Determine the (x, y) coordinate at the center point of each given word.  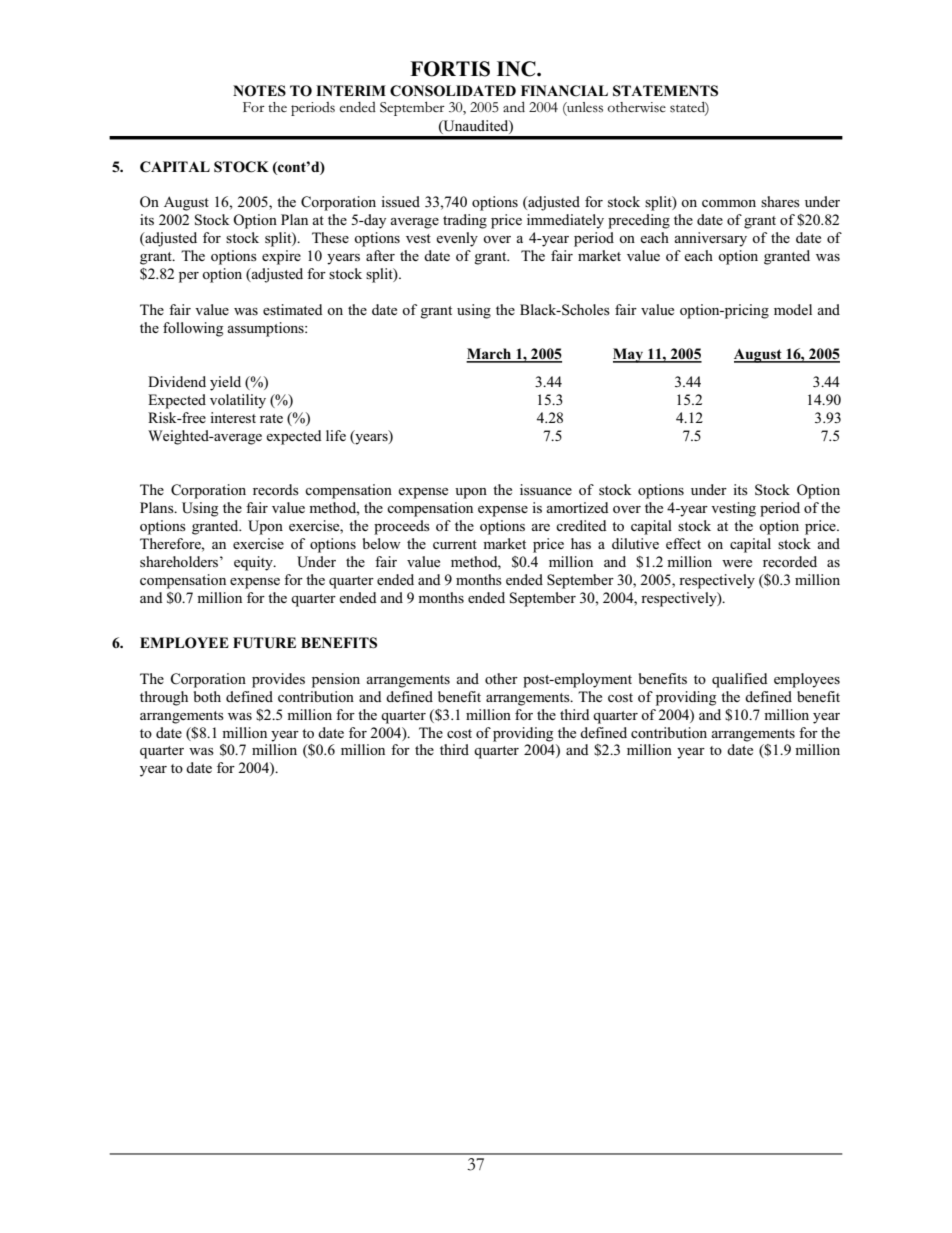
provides (278, 680)
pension (336, 680)
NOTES (259, 91)
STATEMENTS (665, 91)
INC (517, 69)
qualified (740, 680)
